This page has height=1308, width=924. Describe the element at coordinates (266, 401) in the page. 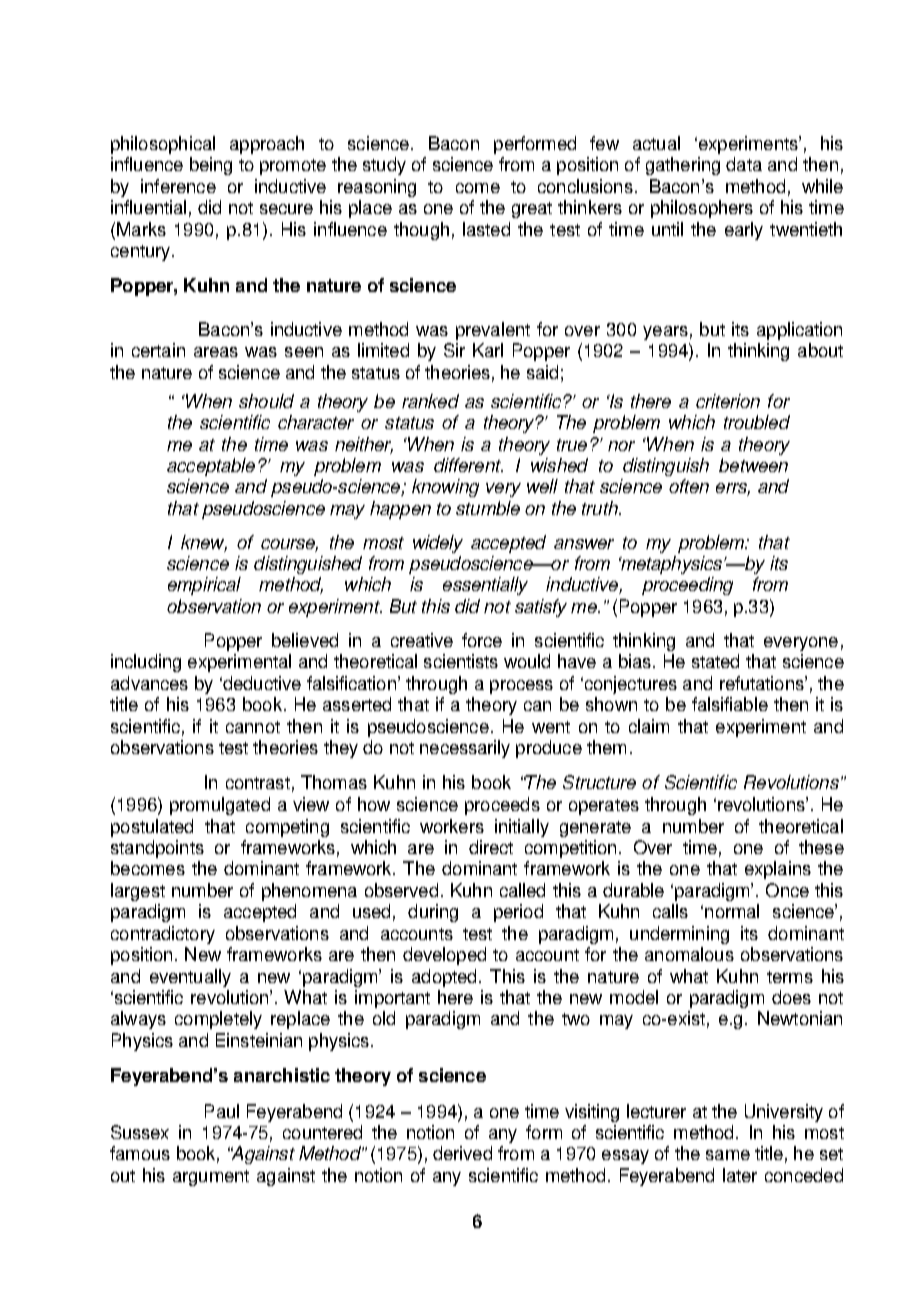

I see `should` at that location.
